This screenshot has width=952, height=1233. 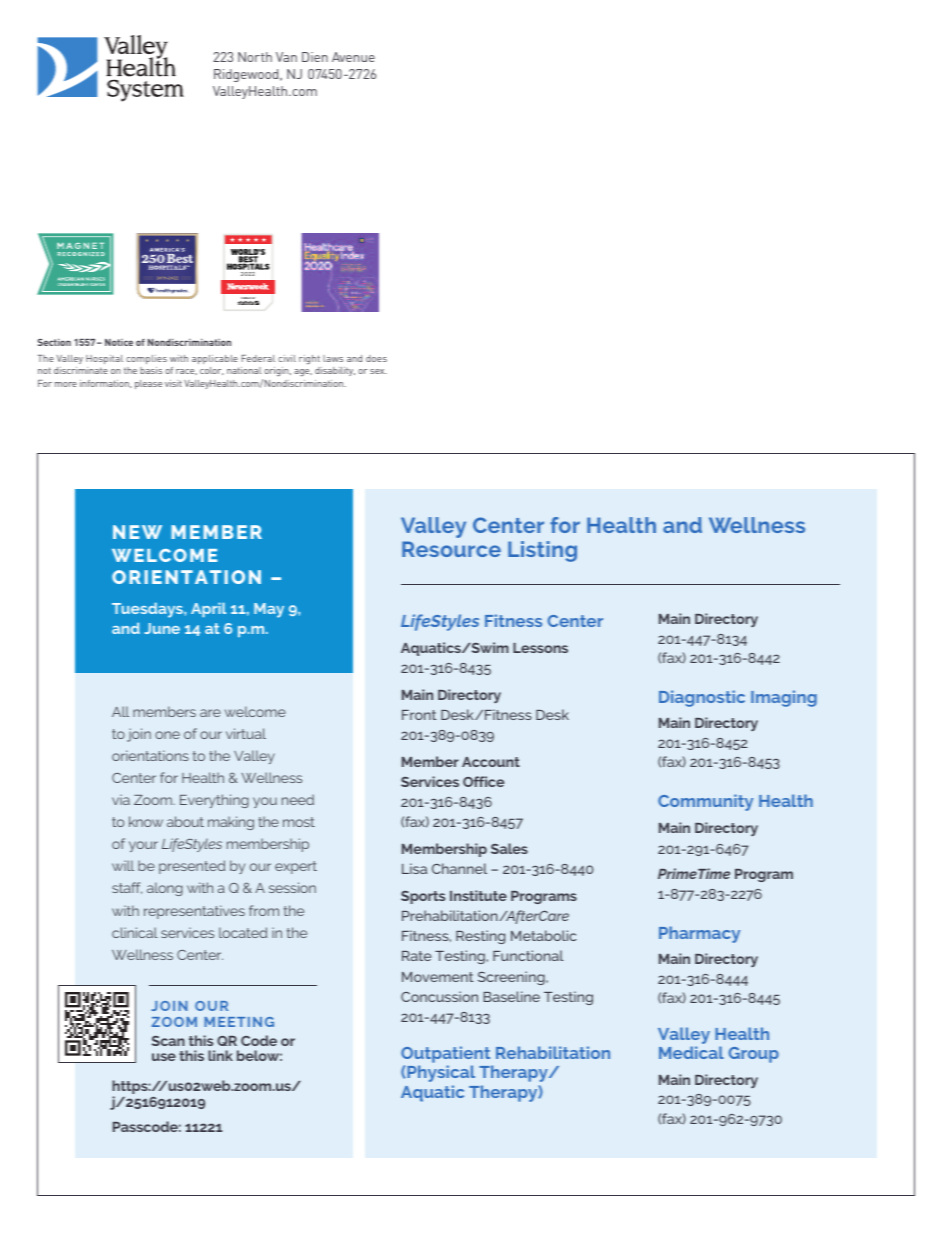 What do you see at coordinates (137, 532) in the screenshot?
I see `NEW` at bounding box center [137, 532].
